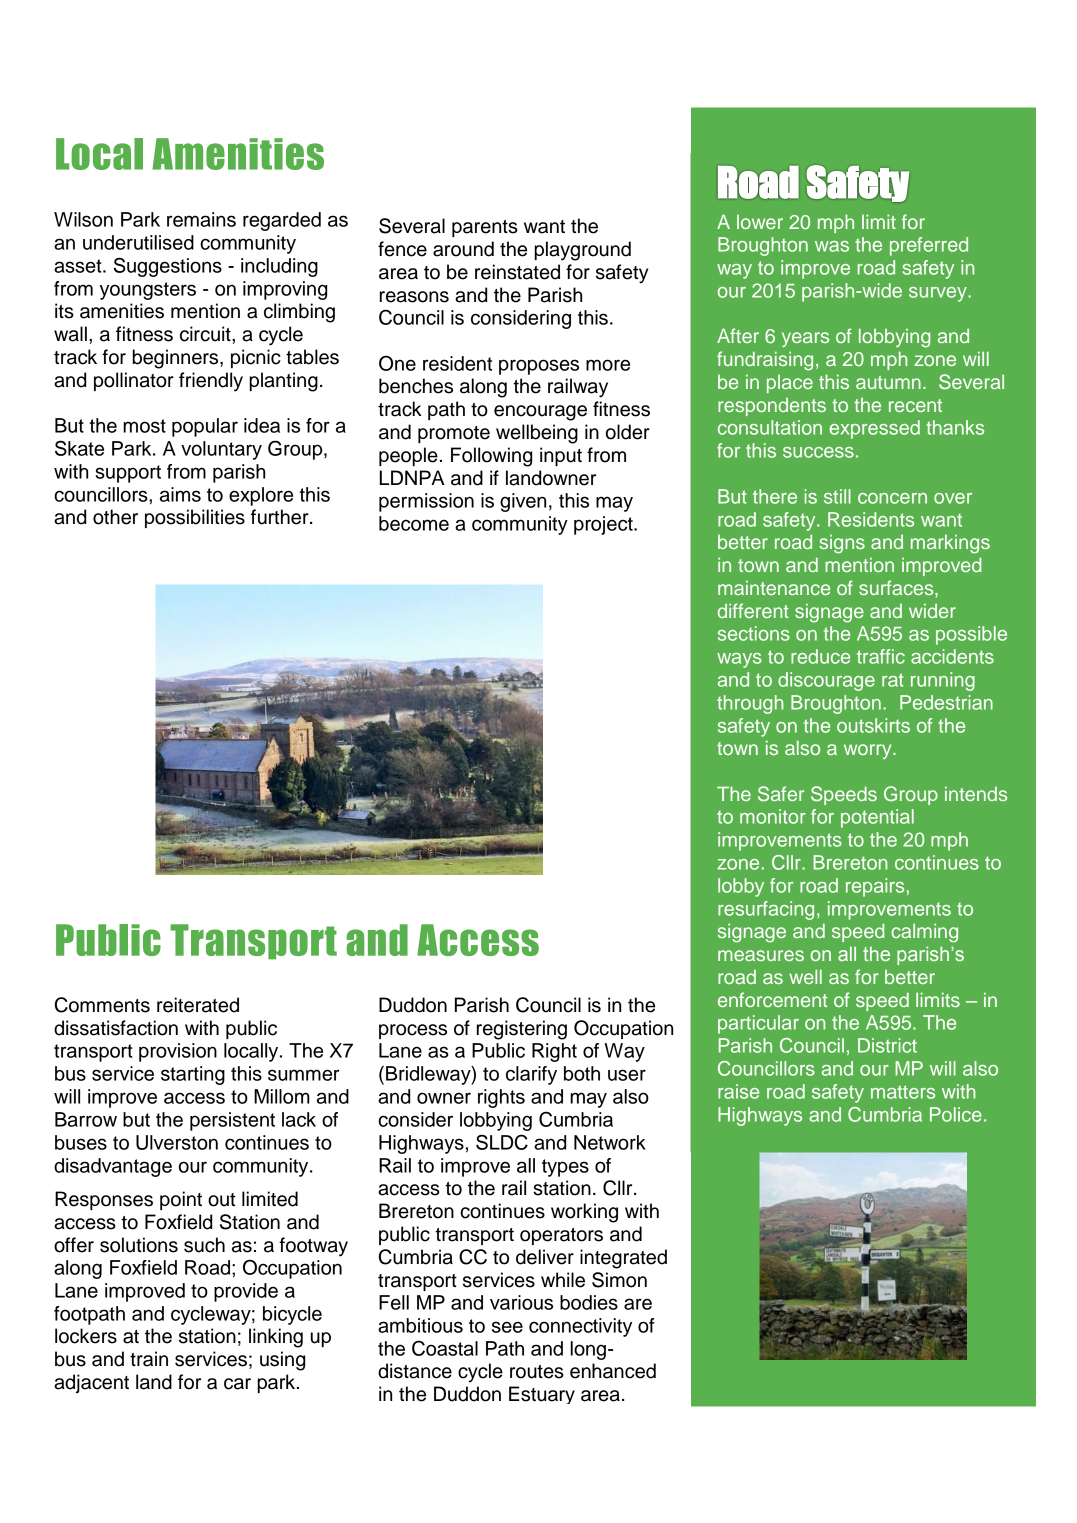 This screenshot has width=1077, height=1523. What do you see at coordinates (604, 525) in the screenshot?
I see `project` at bounding box center [604, 525].
